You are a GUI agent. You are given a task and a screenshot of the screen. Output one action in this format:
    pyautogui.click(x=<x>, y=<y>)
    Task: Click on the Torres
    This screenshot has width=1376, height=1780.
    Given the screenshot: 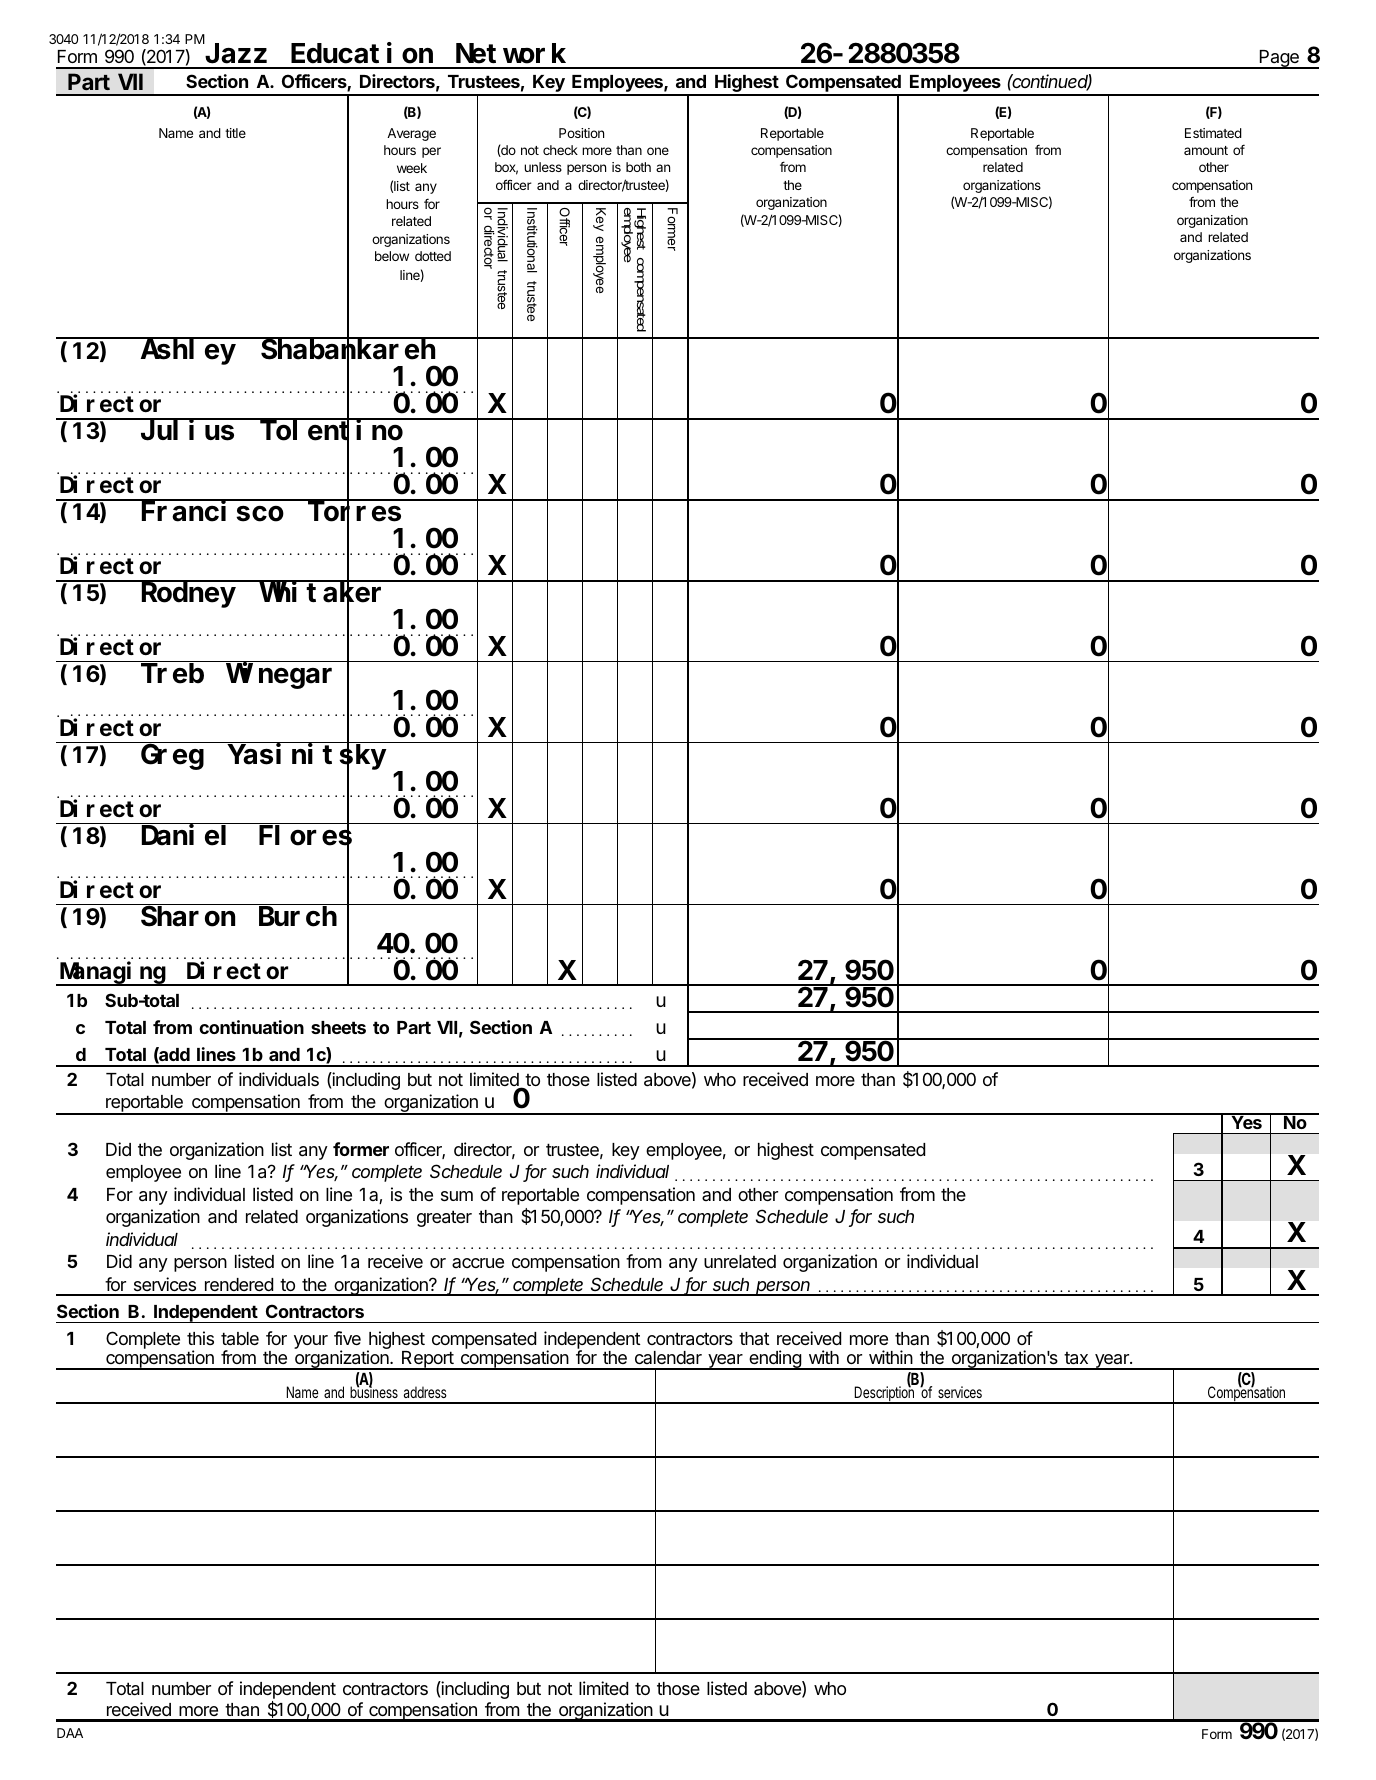 What is the action you would take?
    pyautogui.click(x=354, y=514)
